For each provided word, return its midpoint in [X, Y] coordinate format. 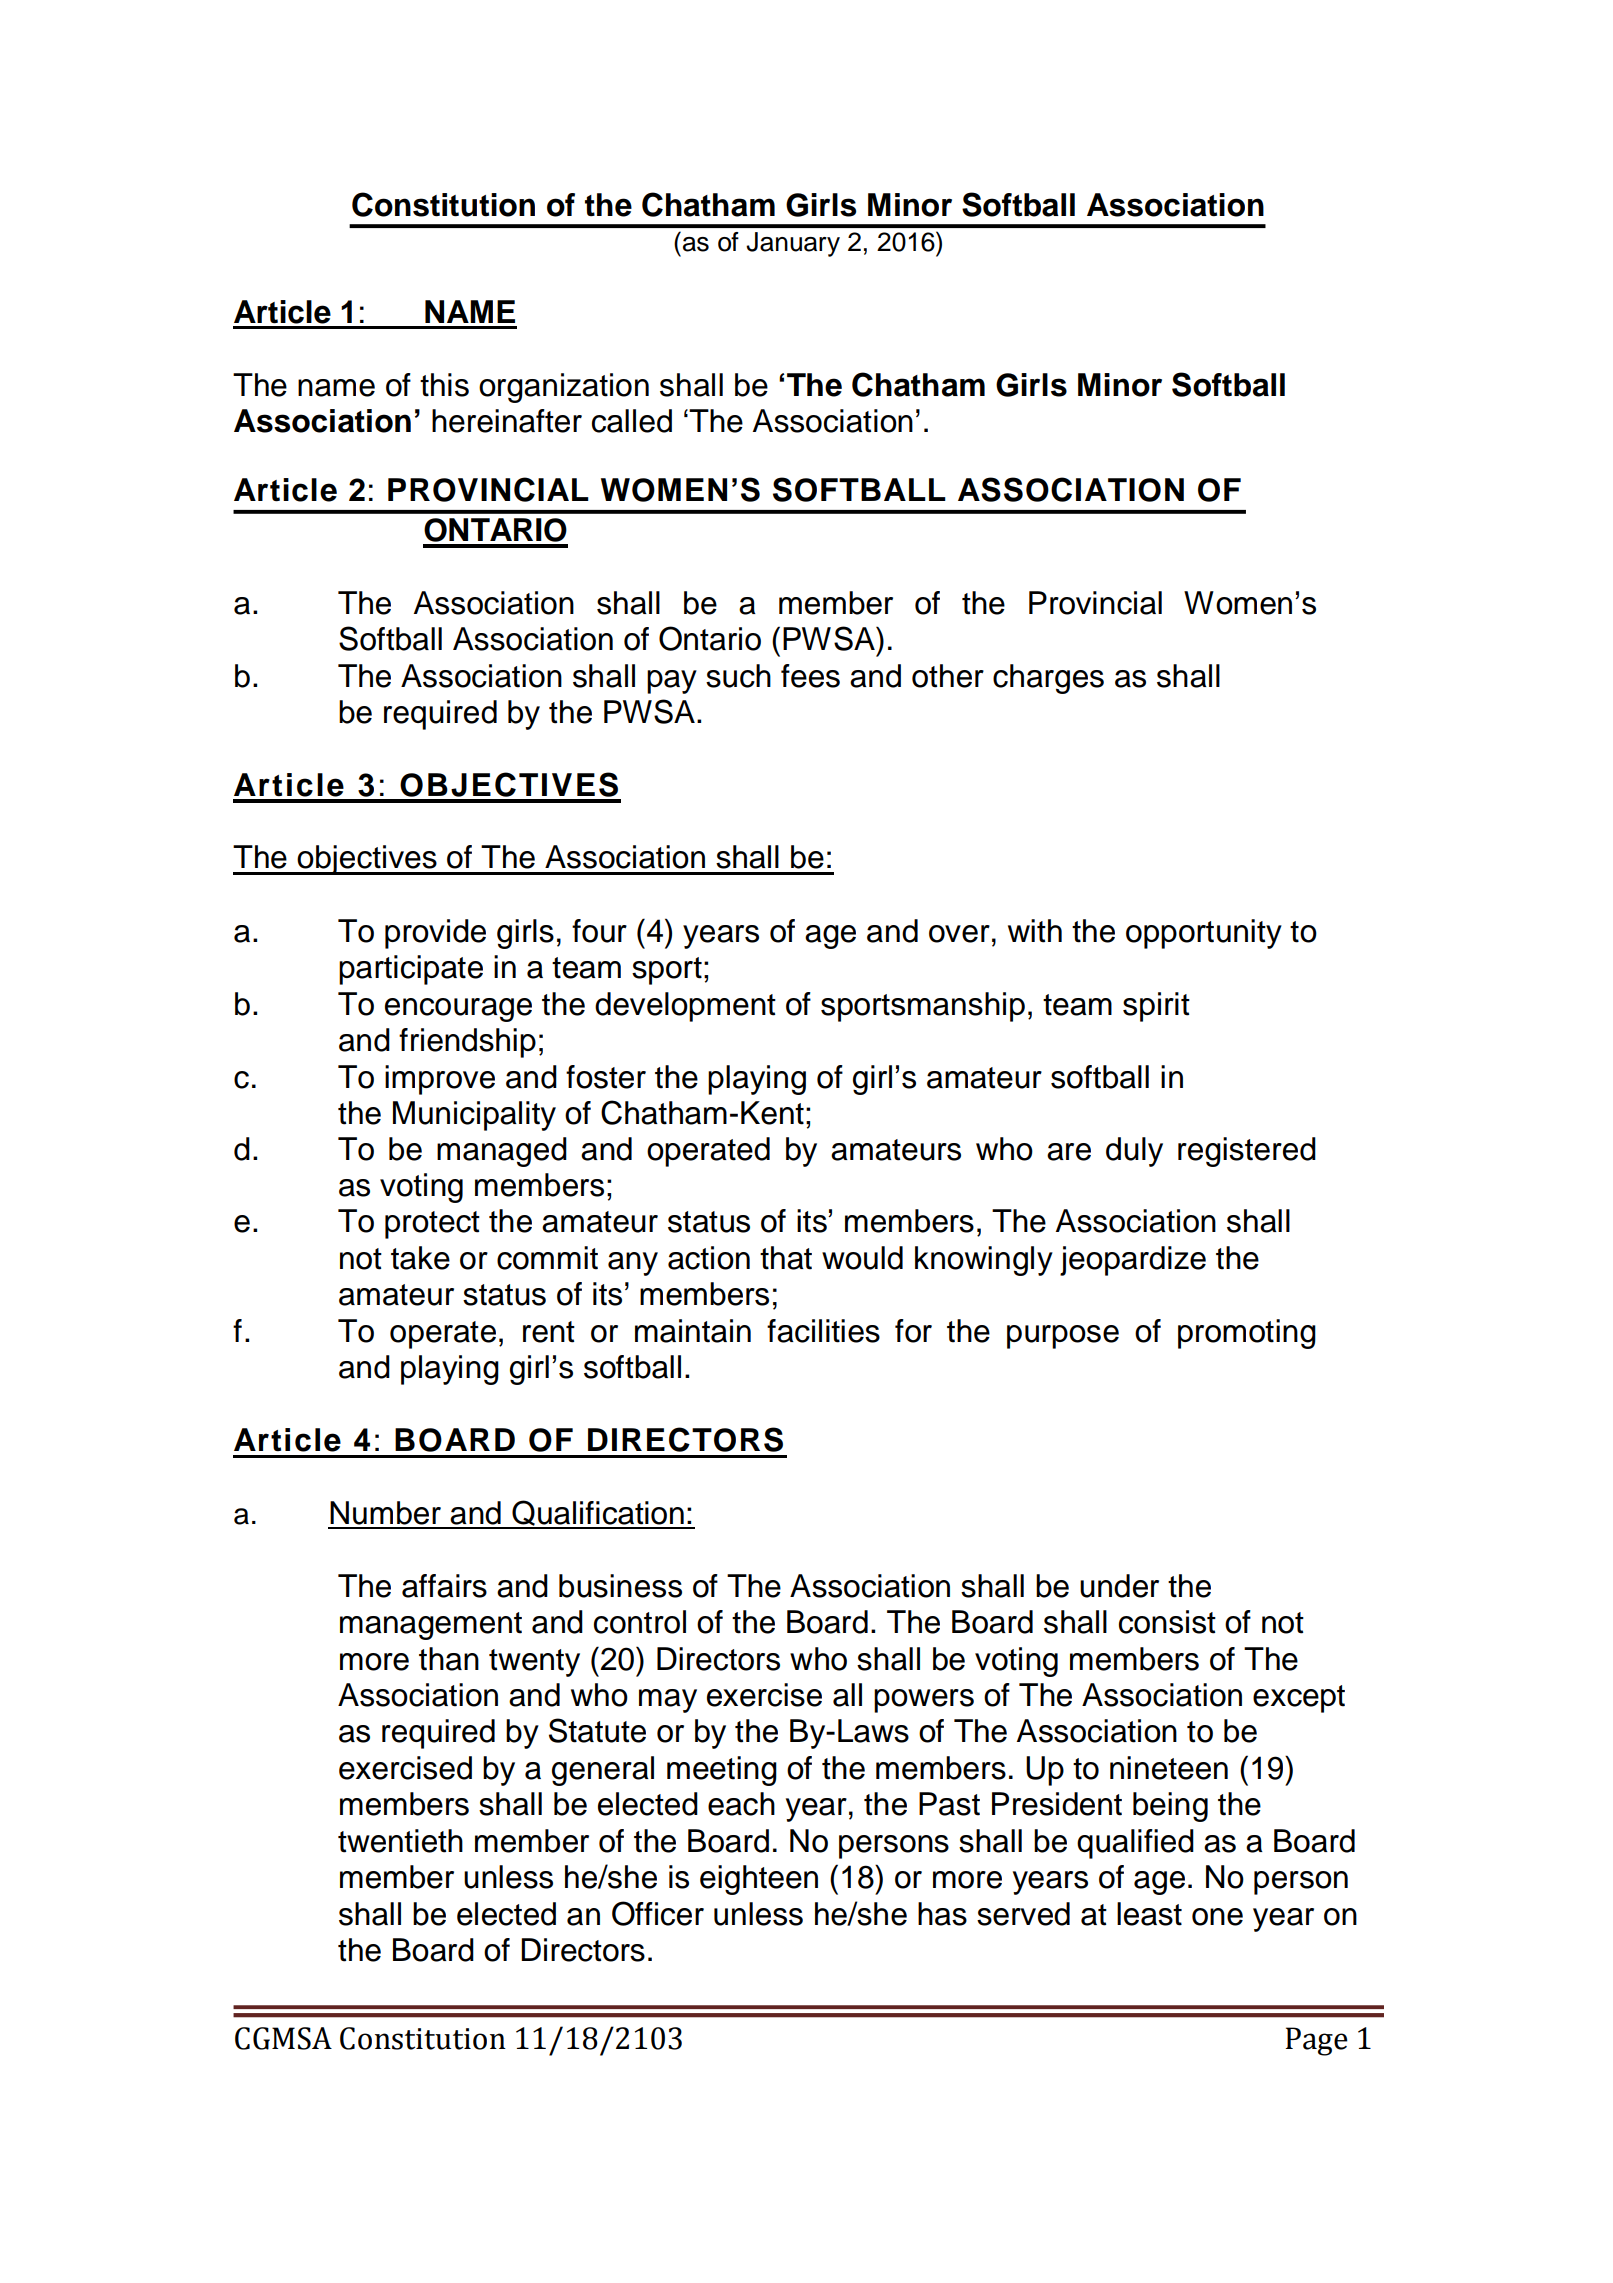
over [959, 934]
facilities [823, 1331]
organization [564, 388]
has [942, 1914]
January [793, 244]
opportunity [1204, 934]
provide [435, 934]
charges [1048, 679]
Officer [658, 1913]
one [1217, 1917]
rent [549, 1332]
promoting [1247, 1334]
